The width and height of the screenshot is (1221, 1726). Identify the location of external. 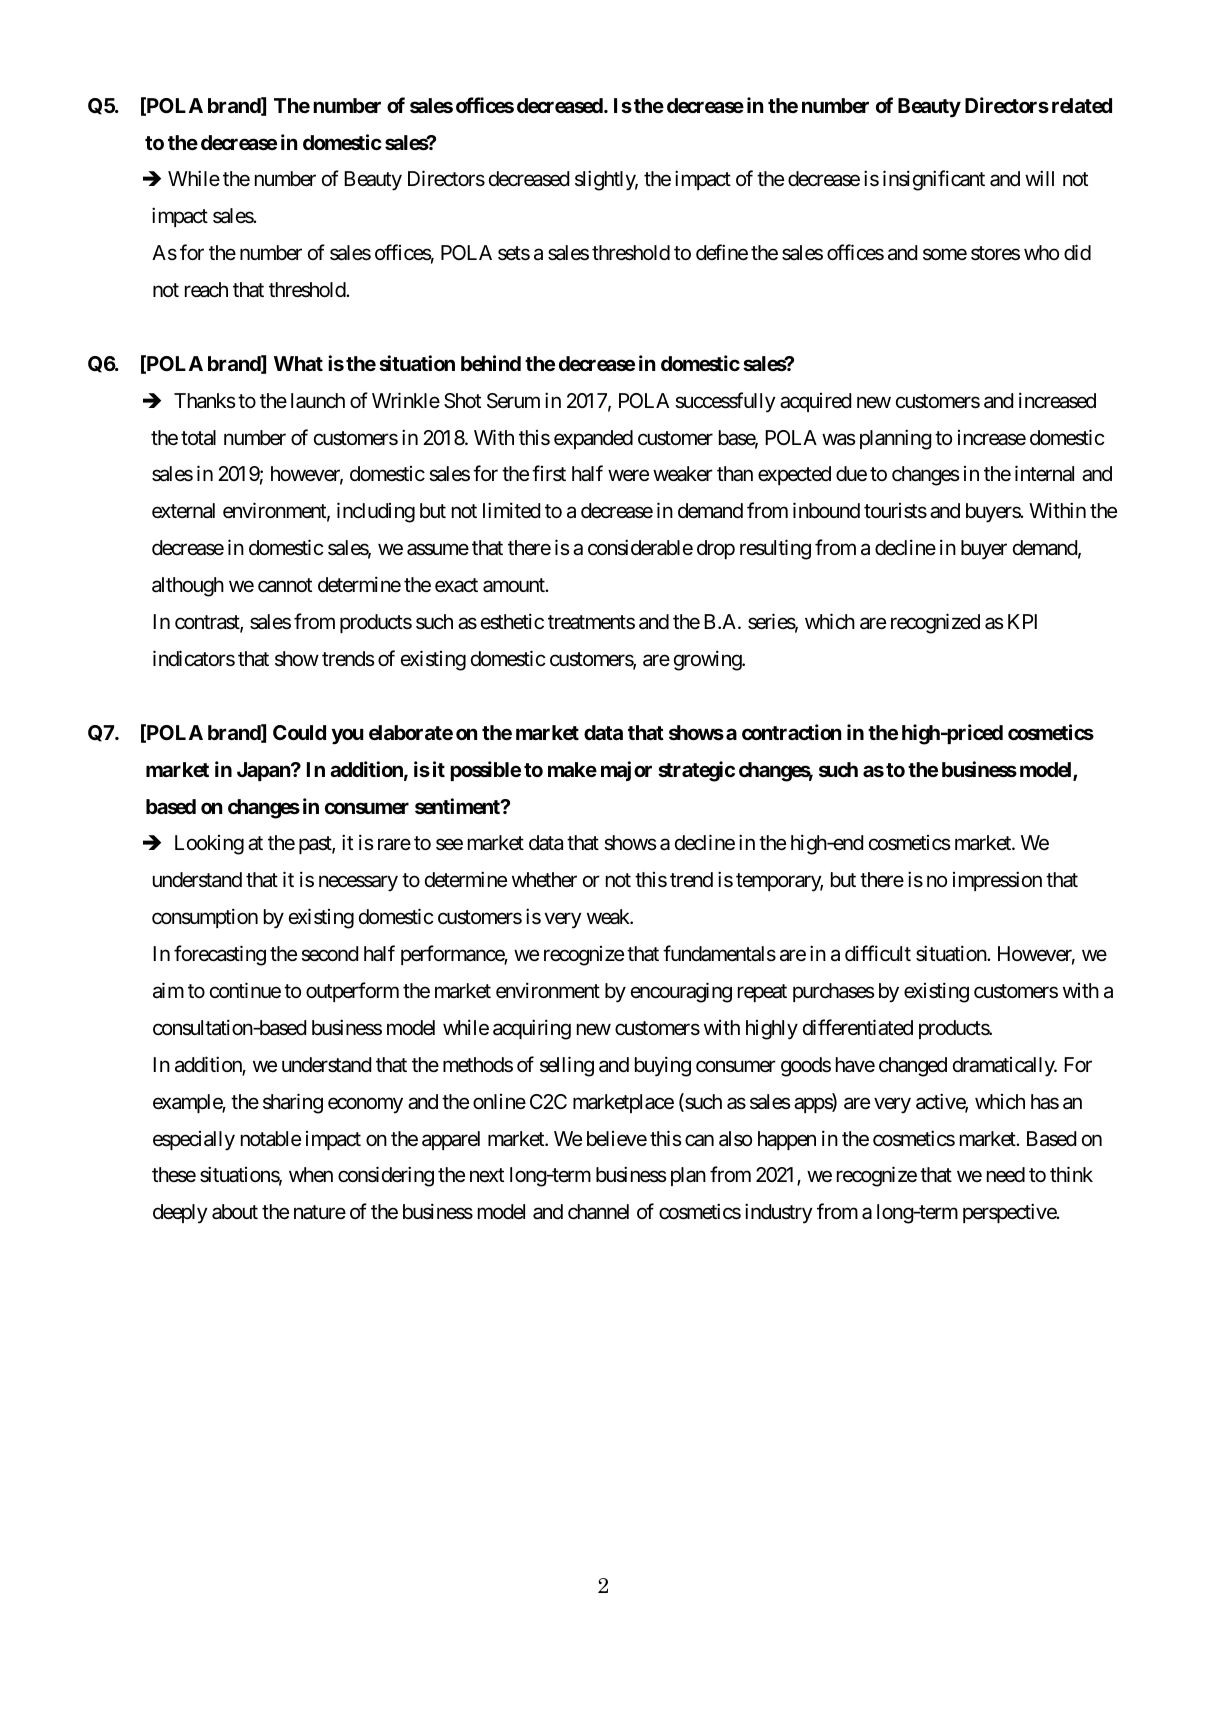
(183, 511).
